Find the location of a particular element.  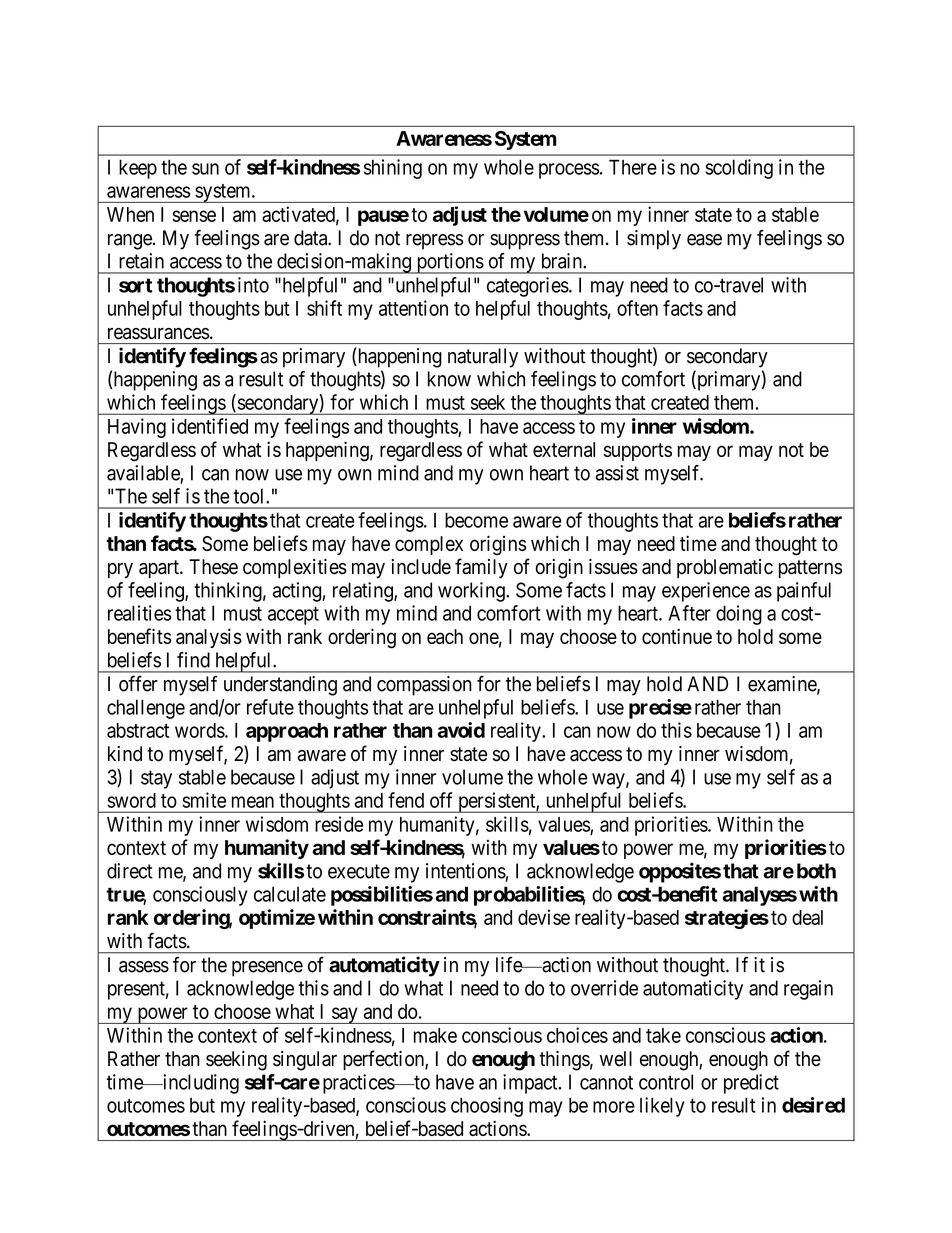

scolding is located at coordinates (739, 169).
